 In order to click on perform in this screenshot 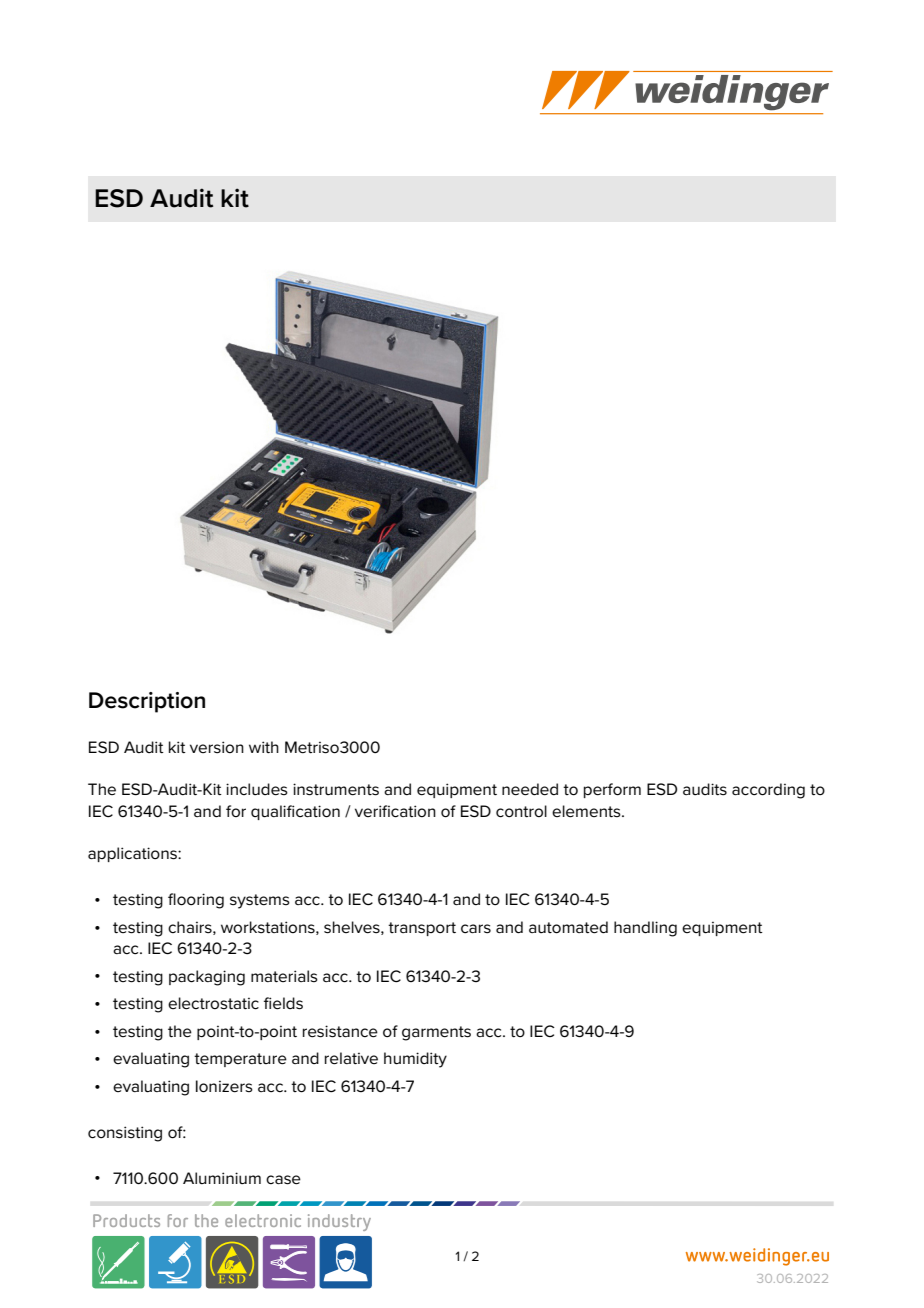, I will do `click(612, 790)`.
